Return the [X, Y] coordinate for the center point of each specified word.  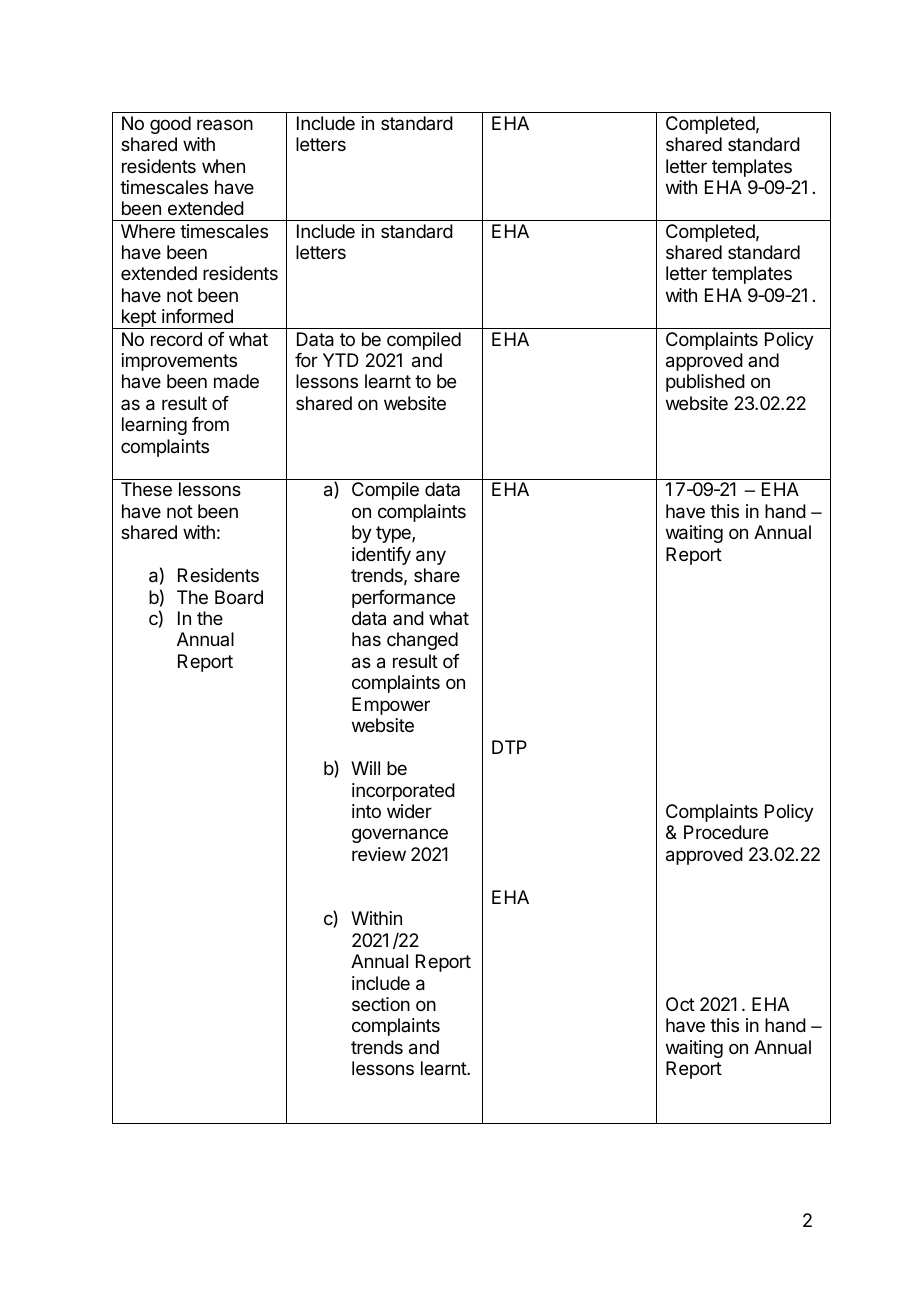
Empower [391, 706]
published [705, 383]
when [223, 166]
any [431, 557]
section [381, 1004]
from [210, 424]
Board [239, 597]
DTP [509, 747]
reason [225, 124]
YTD [341, 360]
